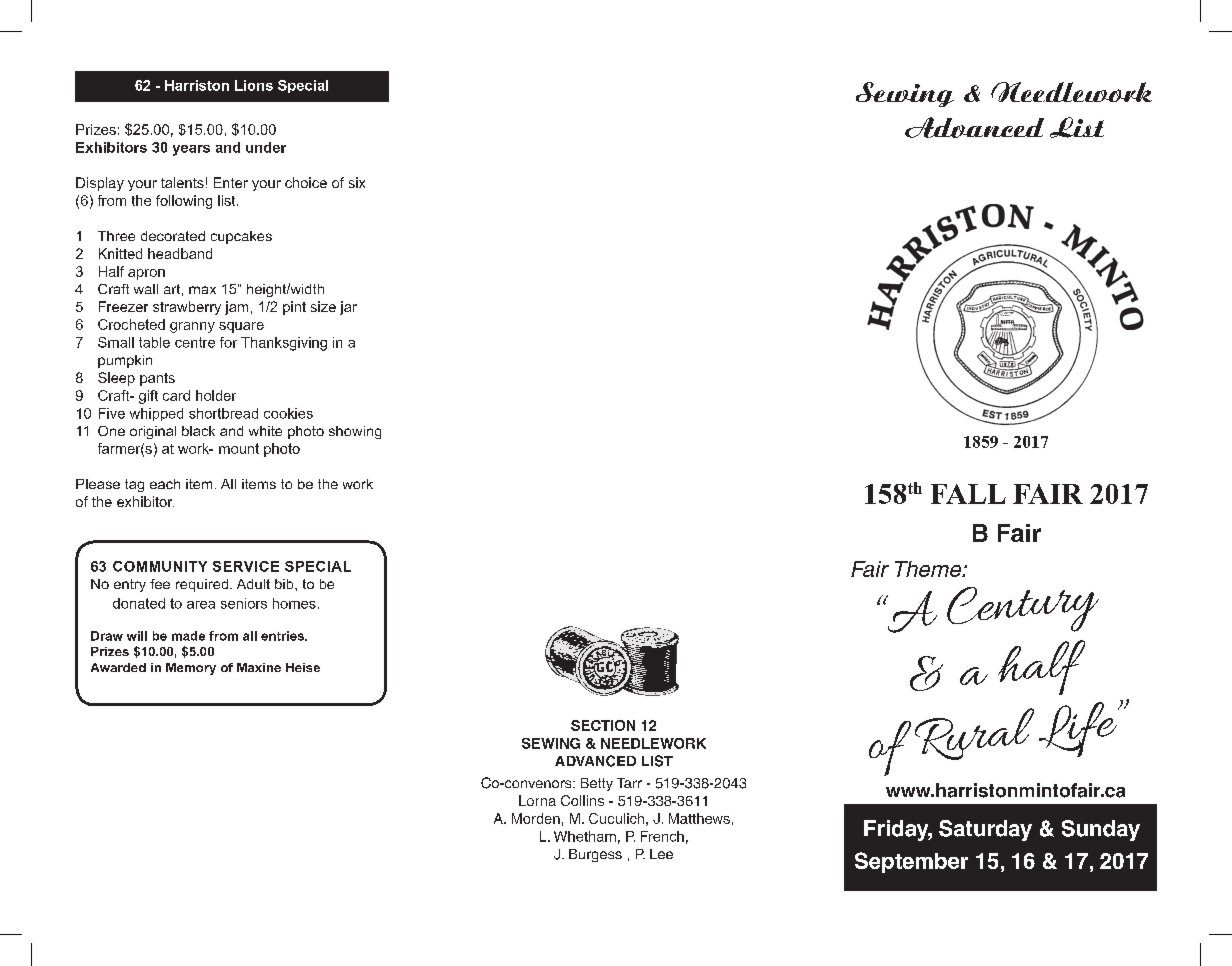 The height and width of the screenshot is (966, 1232). Describe the element at coordinates (537, 800) in the screenshot. I see `Lorna` at that location.
